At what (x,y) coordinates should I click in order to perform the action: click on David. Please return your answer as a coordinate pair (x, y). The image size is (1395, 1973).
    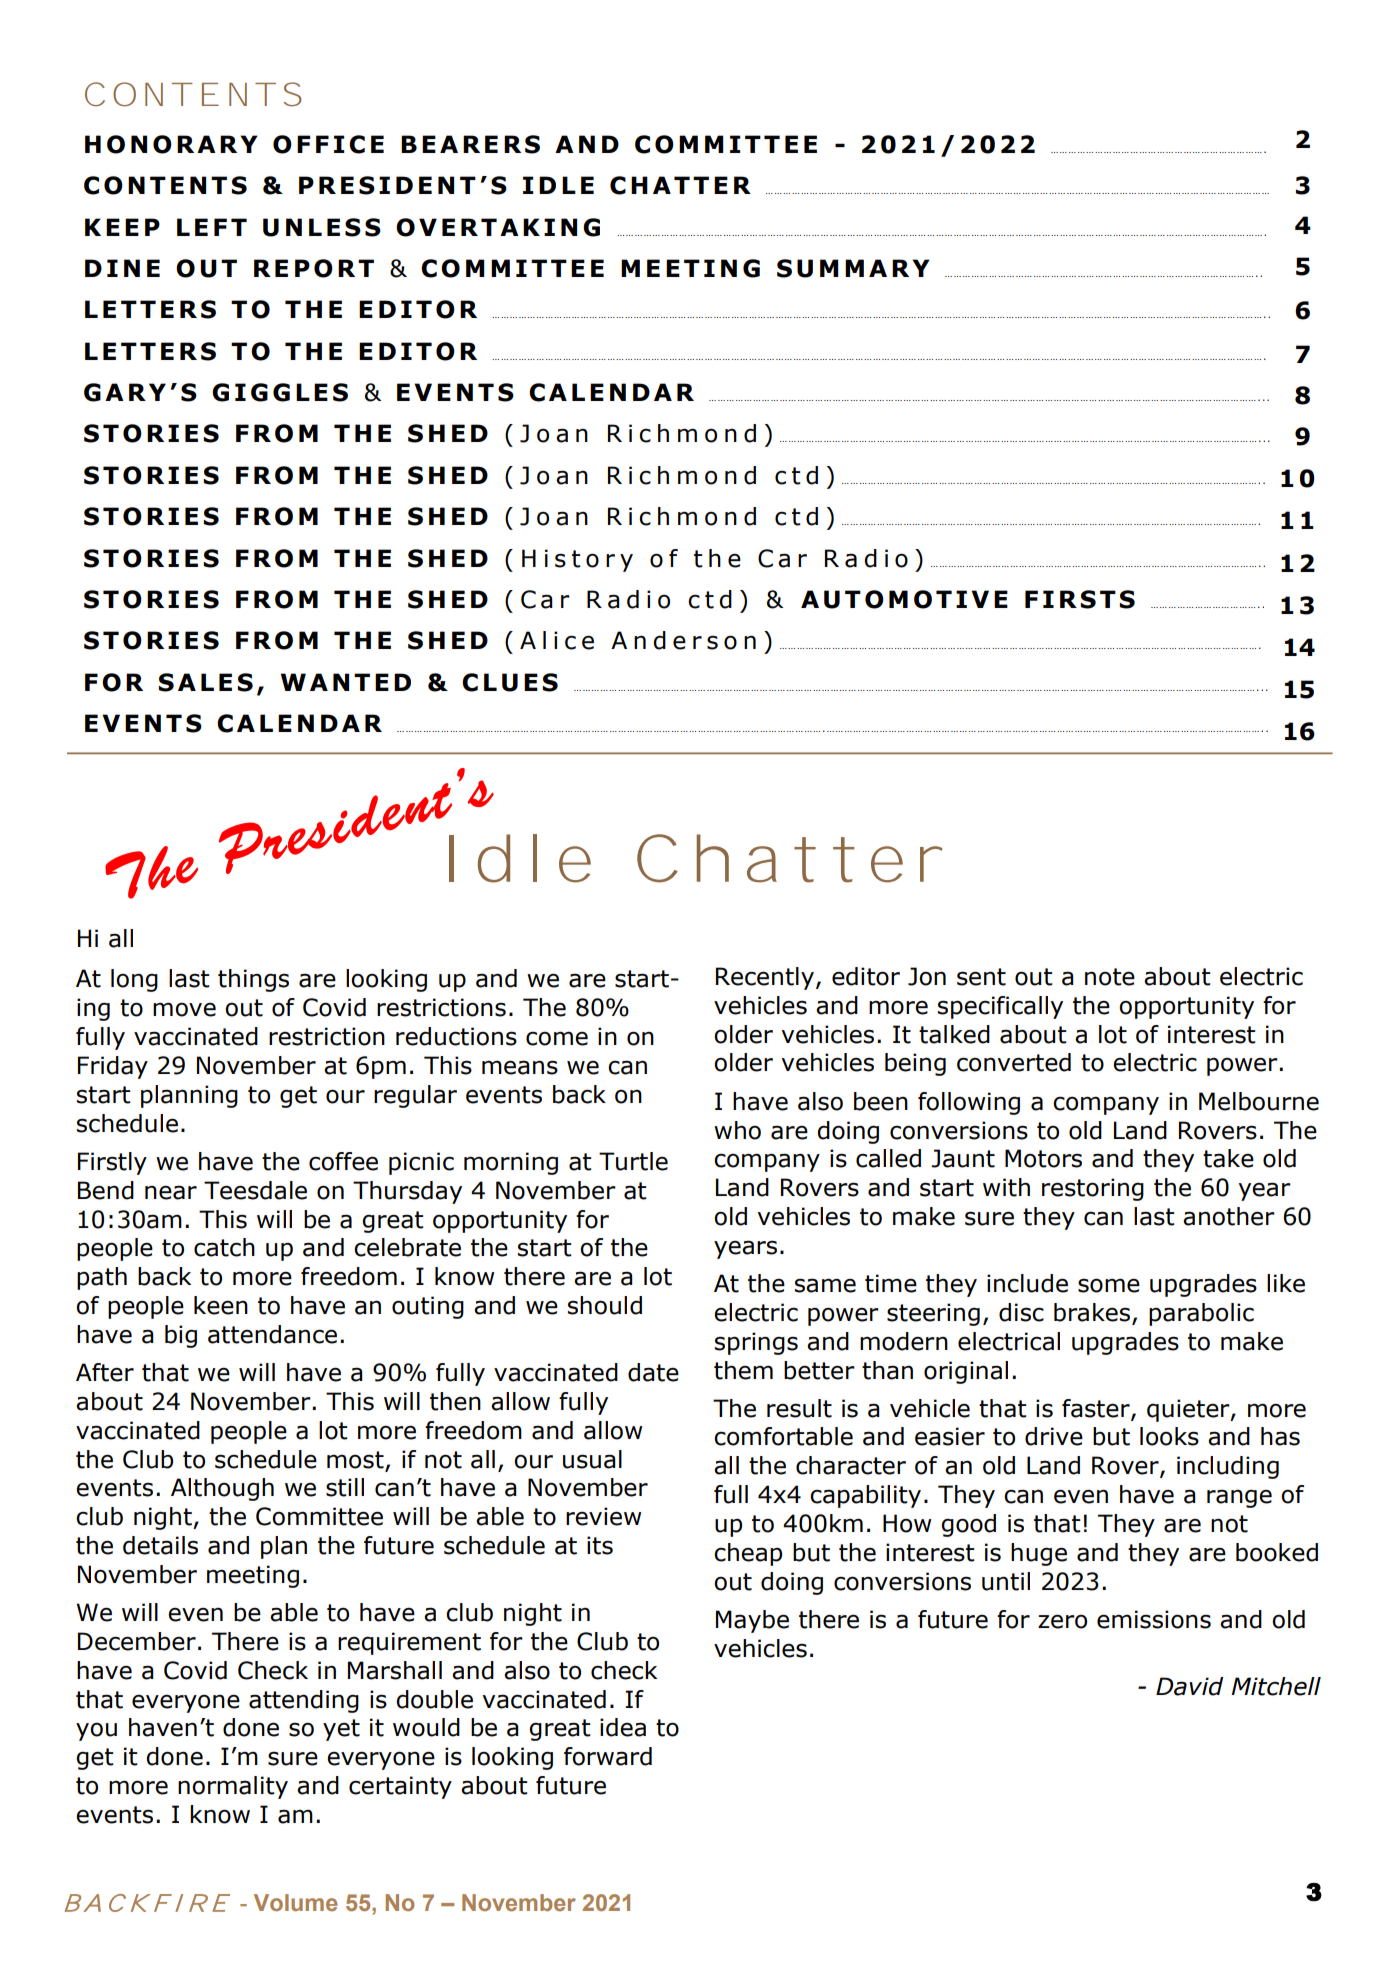
    Looking at the image, I should click on (1189, 1686).
